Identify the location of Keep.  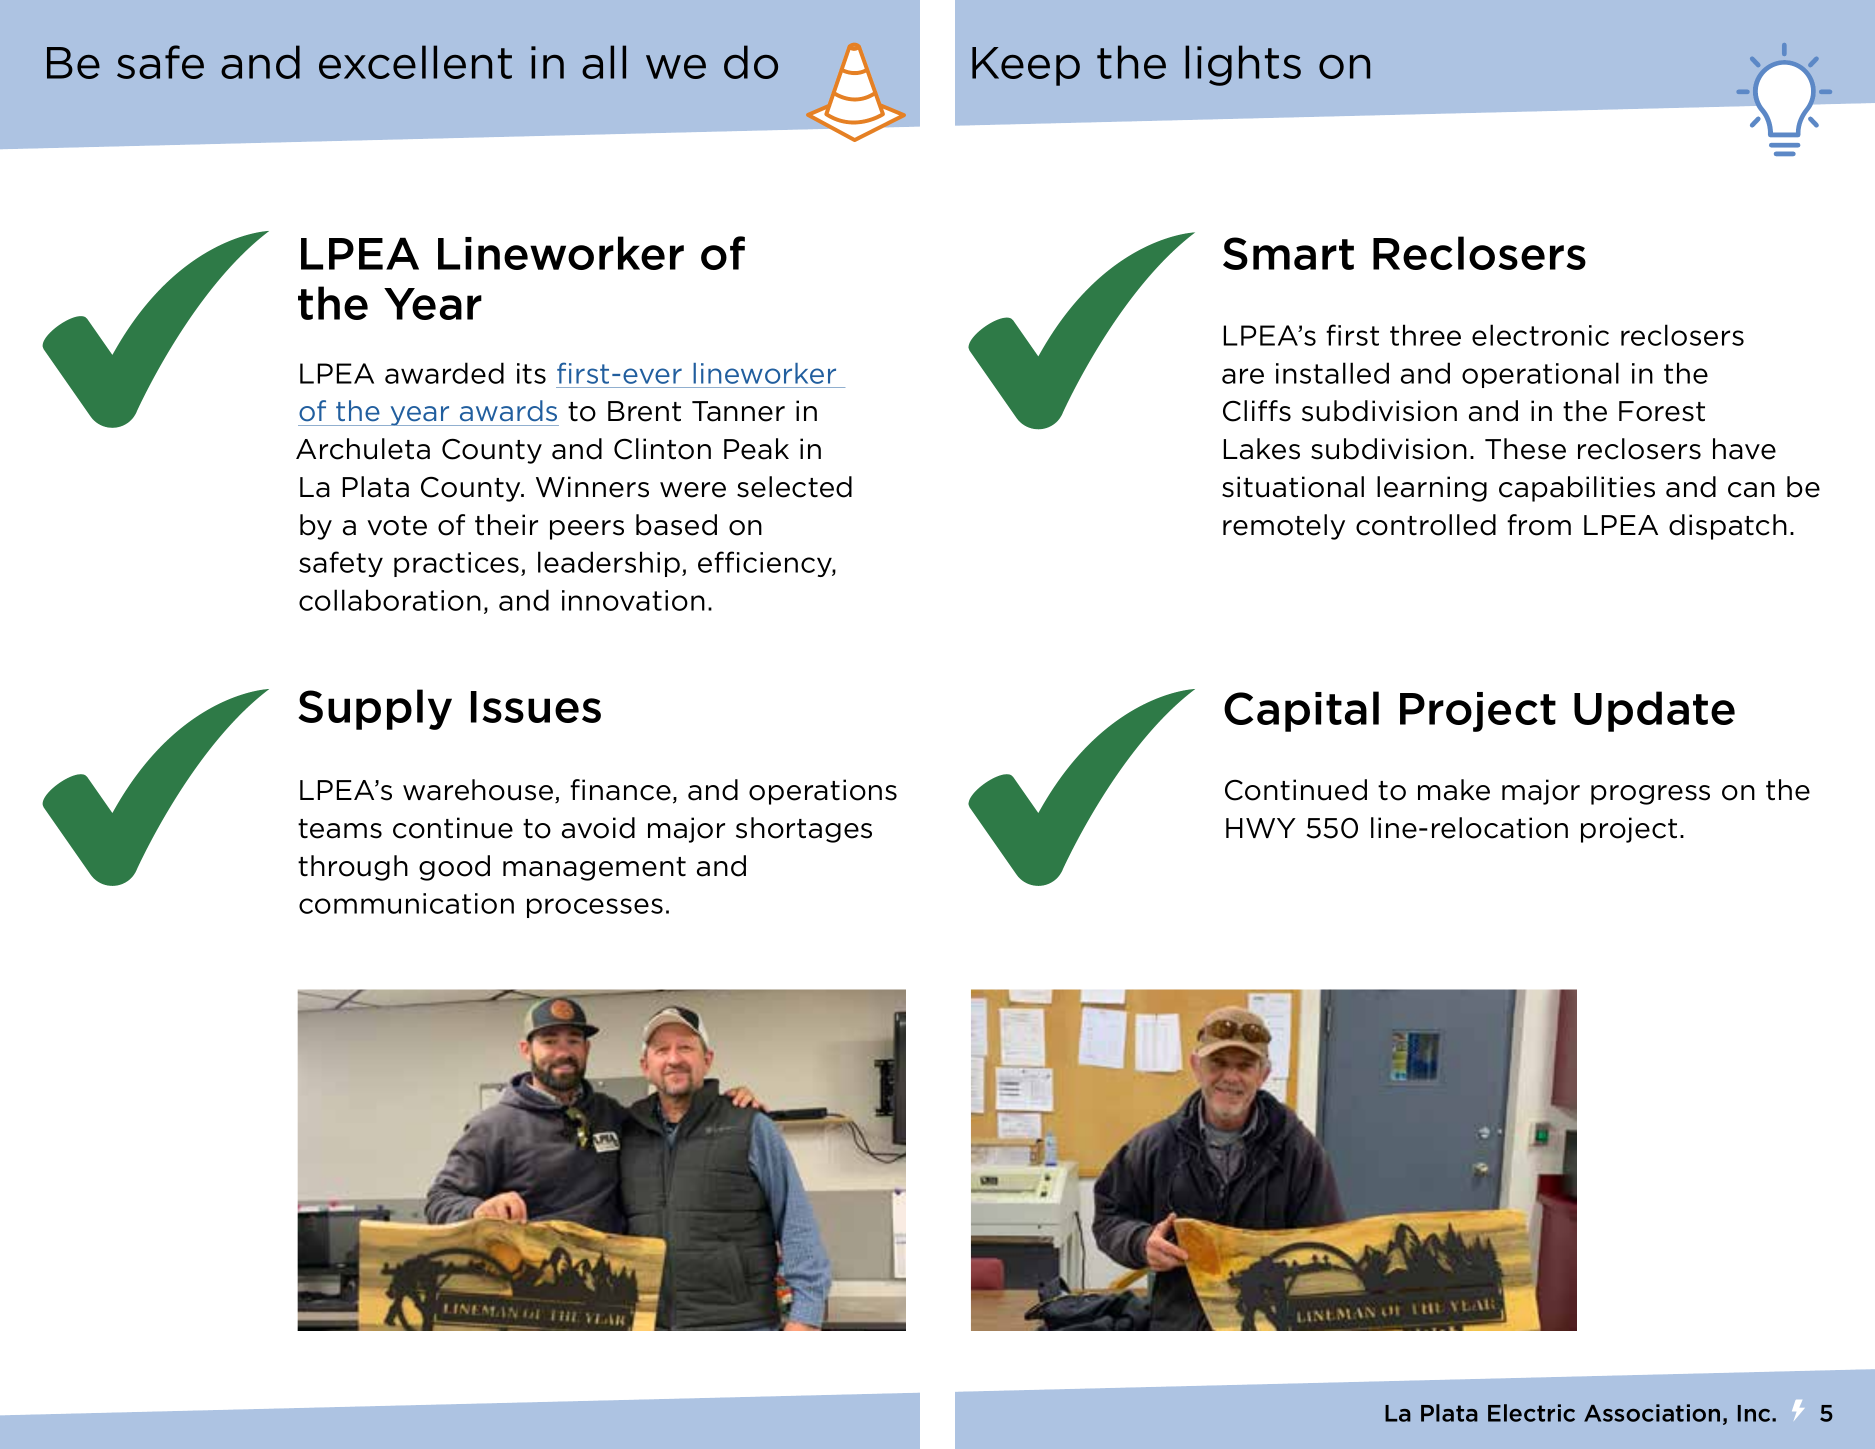
(1026, 66).
